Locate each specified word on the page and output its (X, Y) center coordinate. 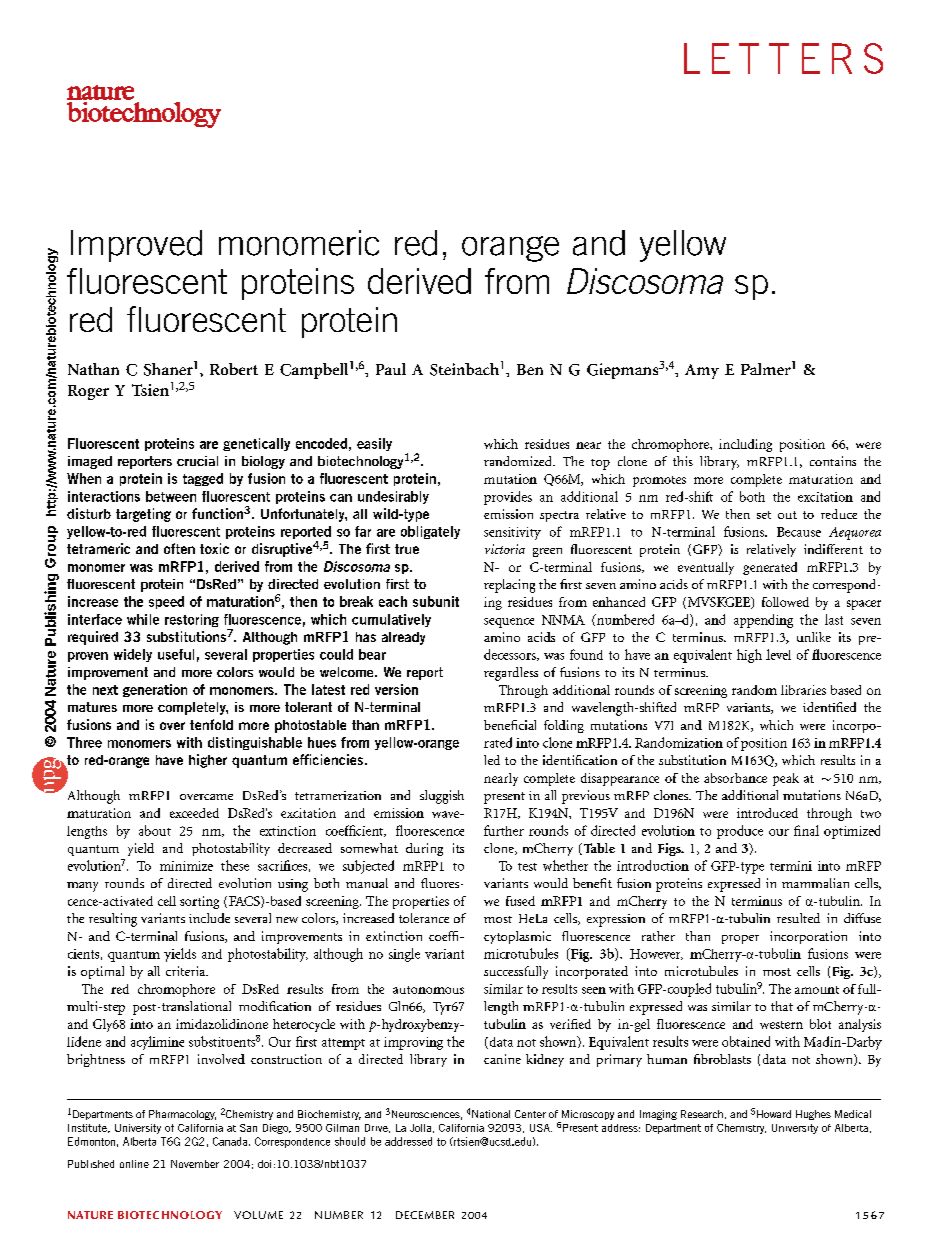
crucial (197, 461)
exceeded (194, 813)
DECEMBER (425, 1215)
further (504, 830)
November (195, 1164)
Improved (136, 246)
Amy (702, 371)
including (745, 445)
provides (508, 498)
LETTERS (783, 58)
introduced (767, 813)
